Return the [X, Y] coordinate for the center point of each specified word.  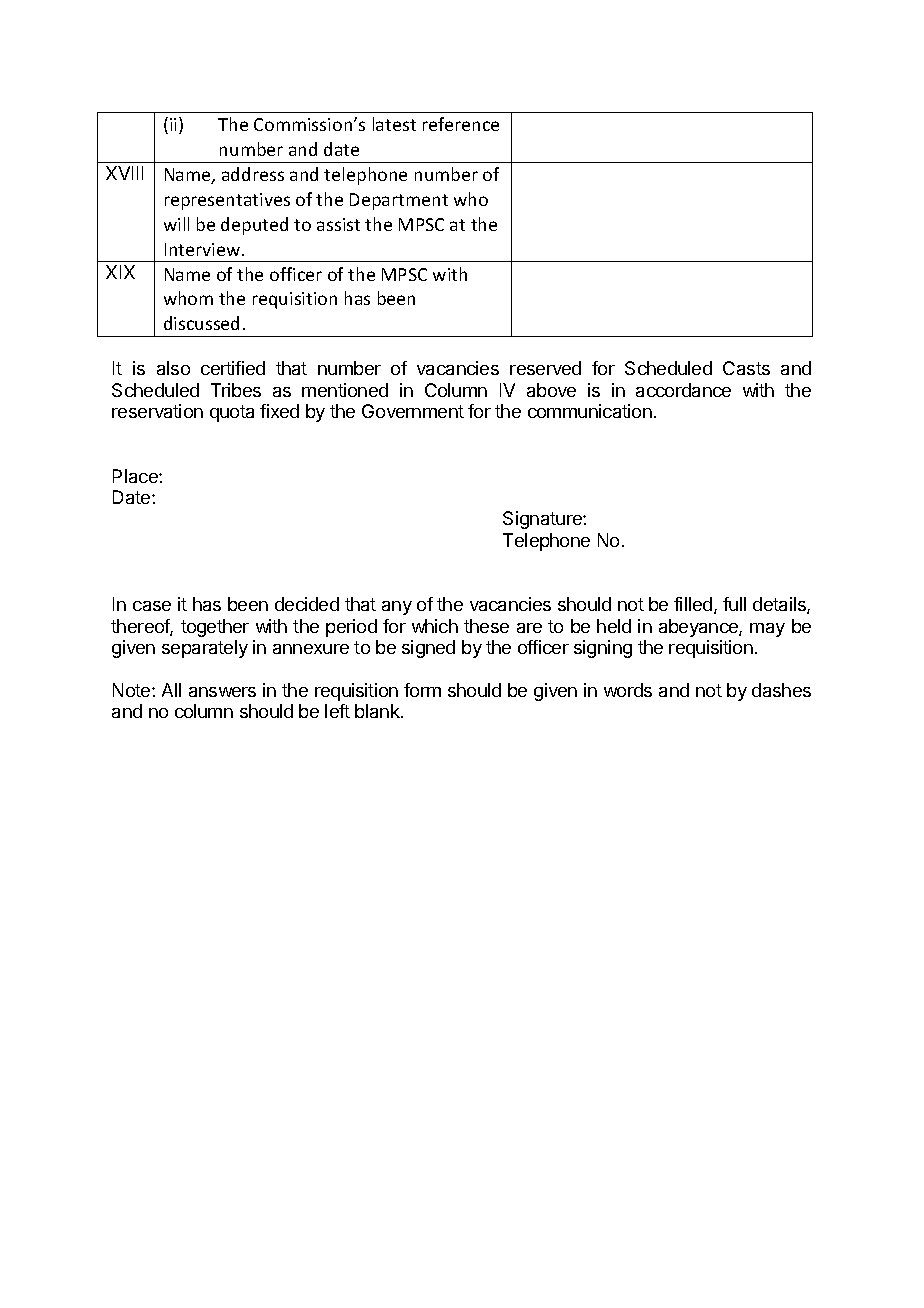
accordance [683, 390]
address [253, 174]
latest [394, 124]
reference [461, 124]
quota [232, 413]
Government [413, 411]
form [422, 690]
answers [222, 692]
